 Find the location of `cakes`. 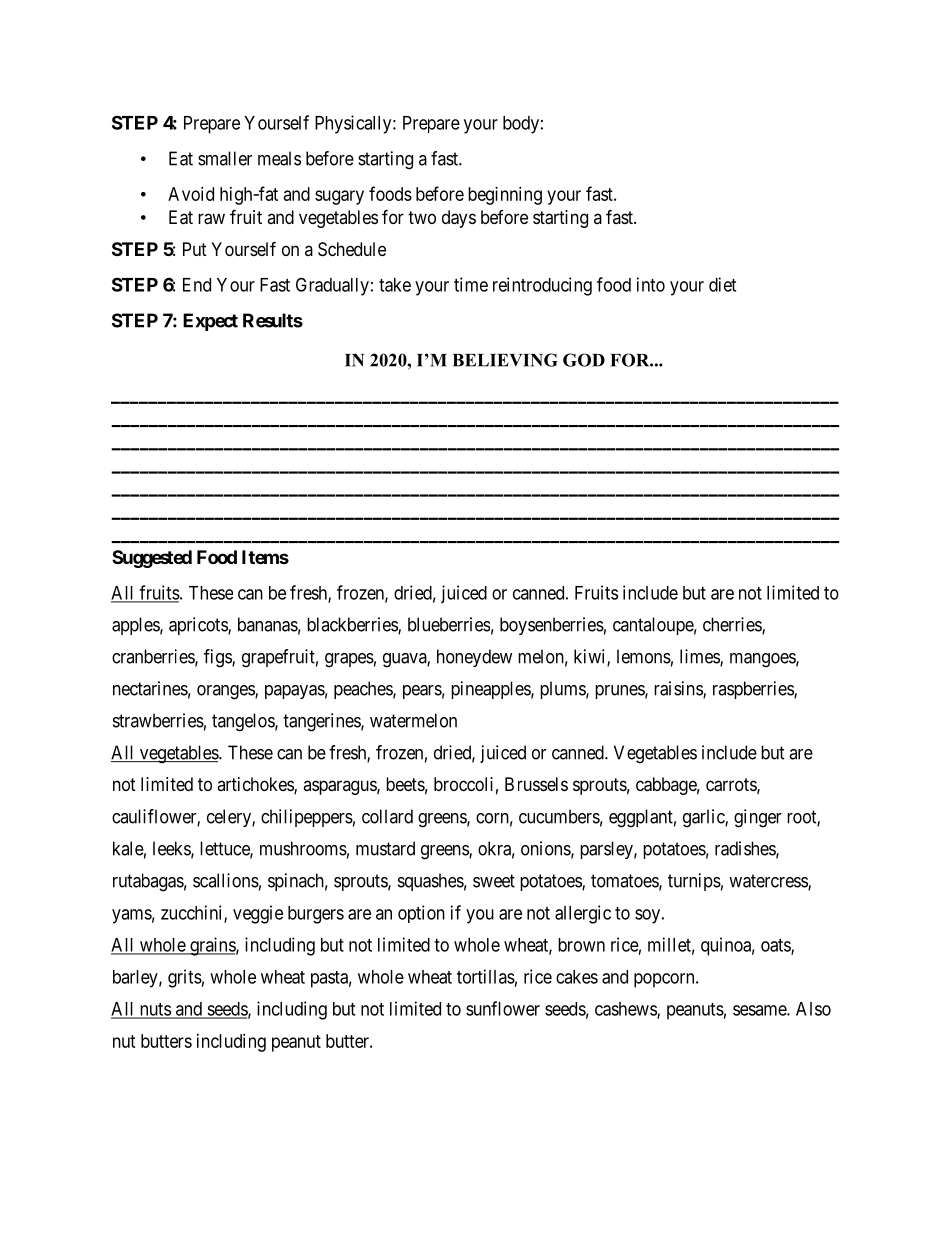

cakes is located at coordinates (577, 977).
